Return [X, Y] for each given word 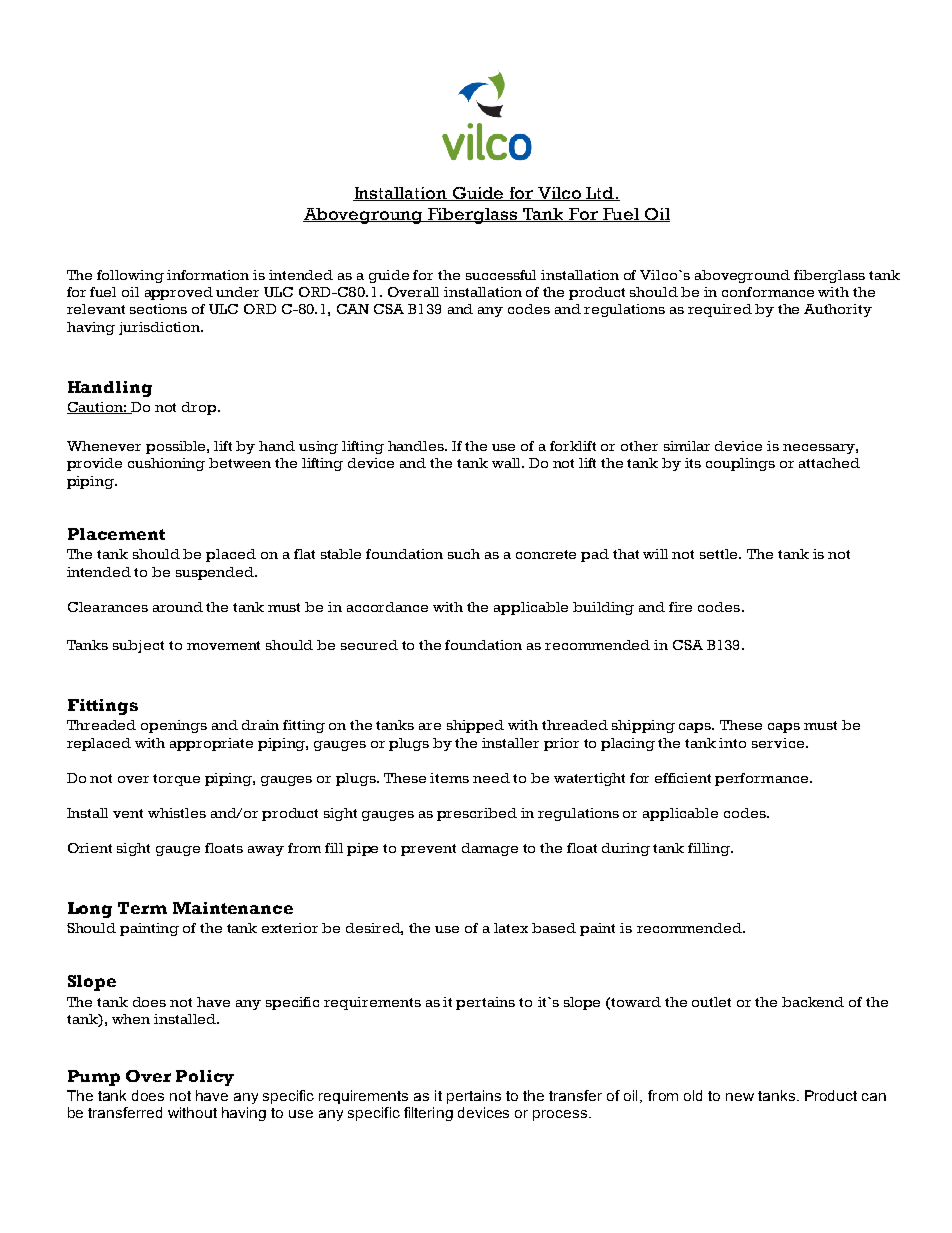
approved [179, 293]
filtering [428, 1114]
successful [501, 275]
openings [174, 726]
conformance [768, 292]
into [732, 743]
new [740, 1097]
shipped [475, 726]
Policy [205, 1078]
